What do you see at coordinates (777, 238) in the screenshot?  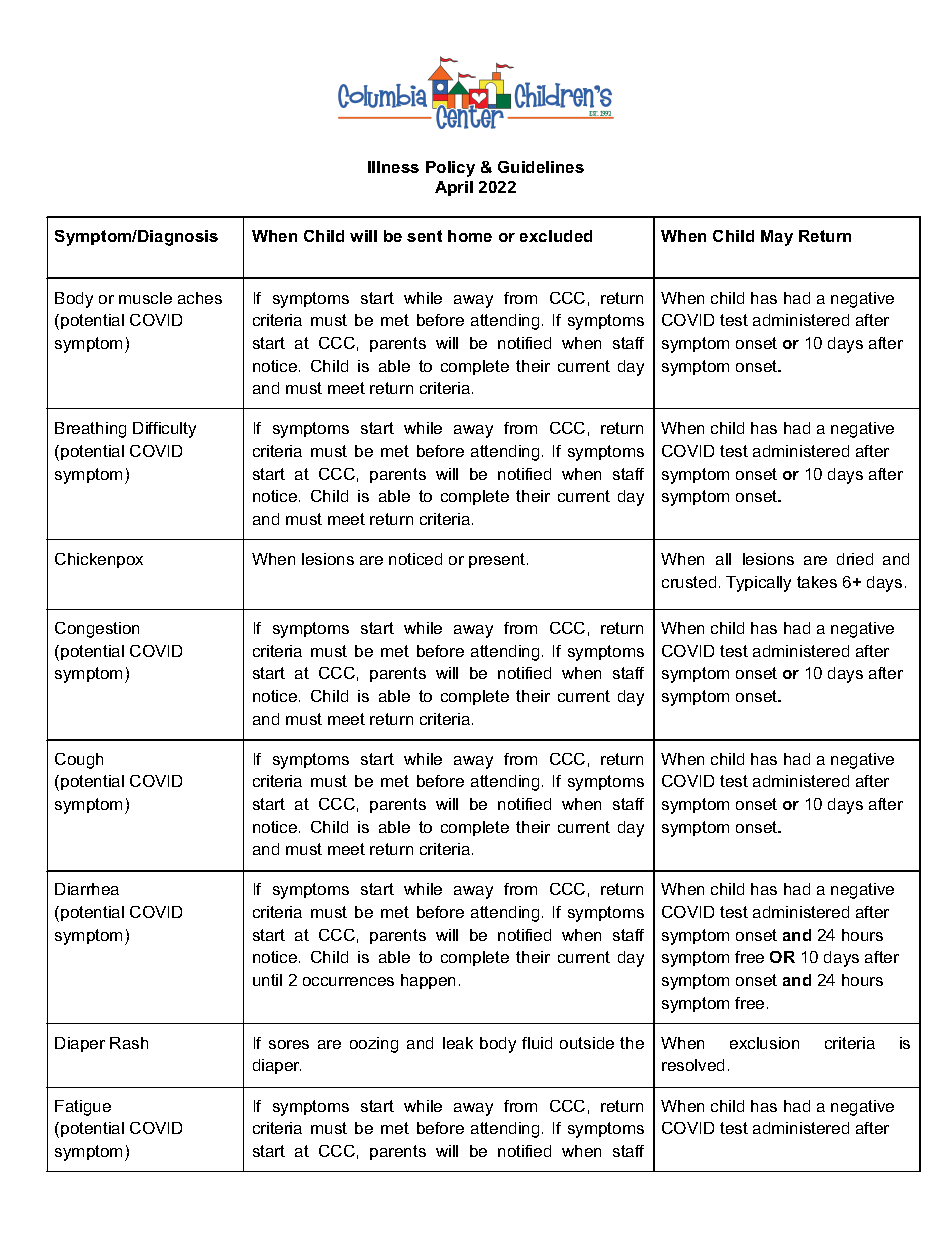 I see `May` at bounding box center [777, 238].
